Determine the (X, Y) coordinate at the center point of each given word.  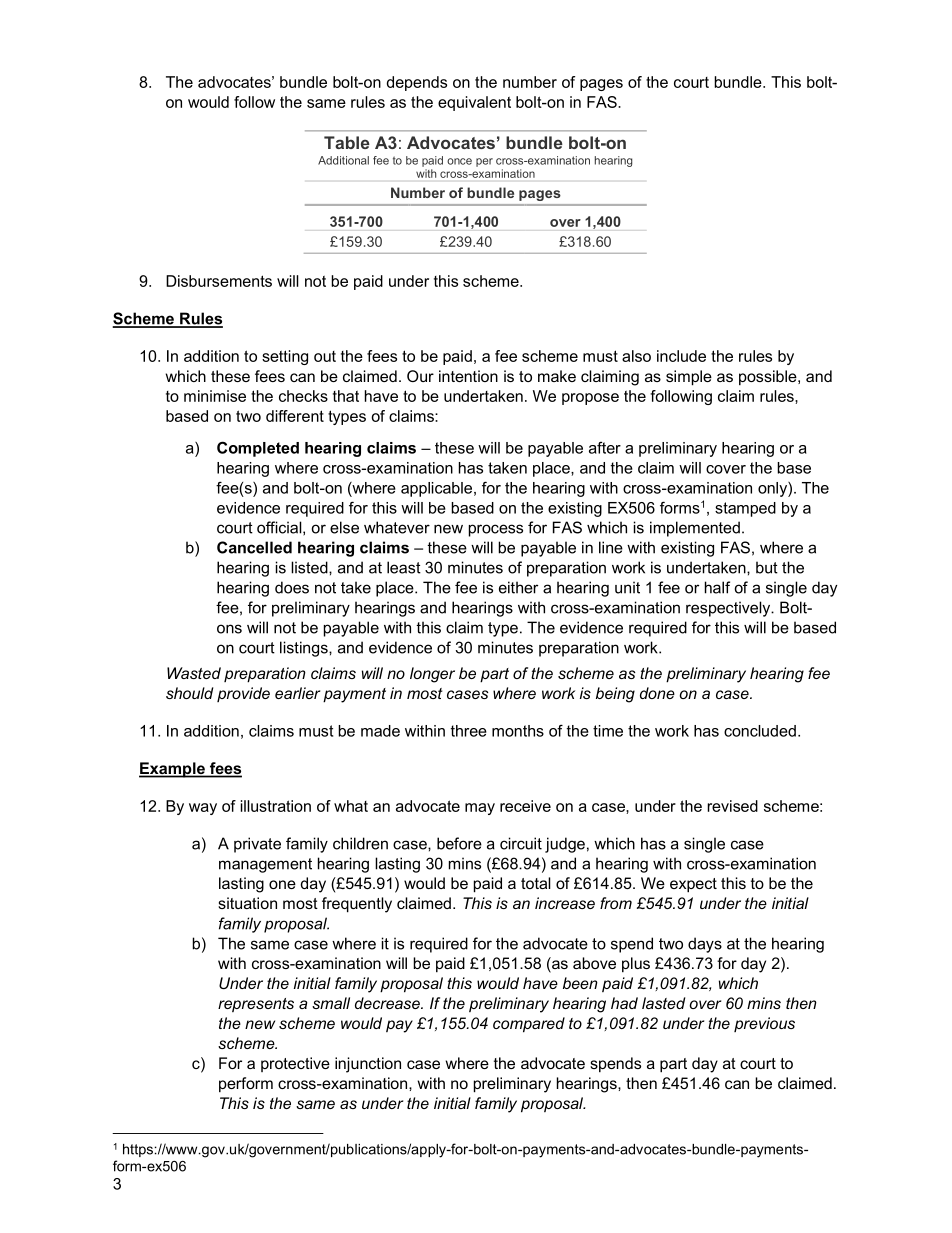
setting (285, 357)
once (459, 161)
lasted (663, 1003)
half (717, 587)
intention (468, 376)
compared (529, 1025)
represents (256, 1005)
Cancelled (254, 547)
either (518, 587)
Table (347, 142)
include (681, 356)
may (480, 809)
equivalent (474, 103)
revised (732, 806)
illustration (276, 806)
